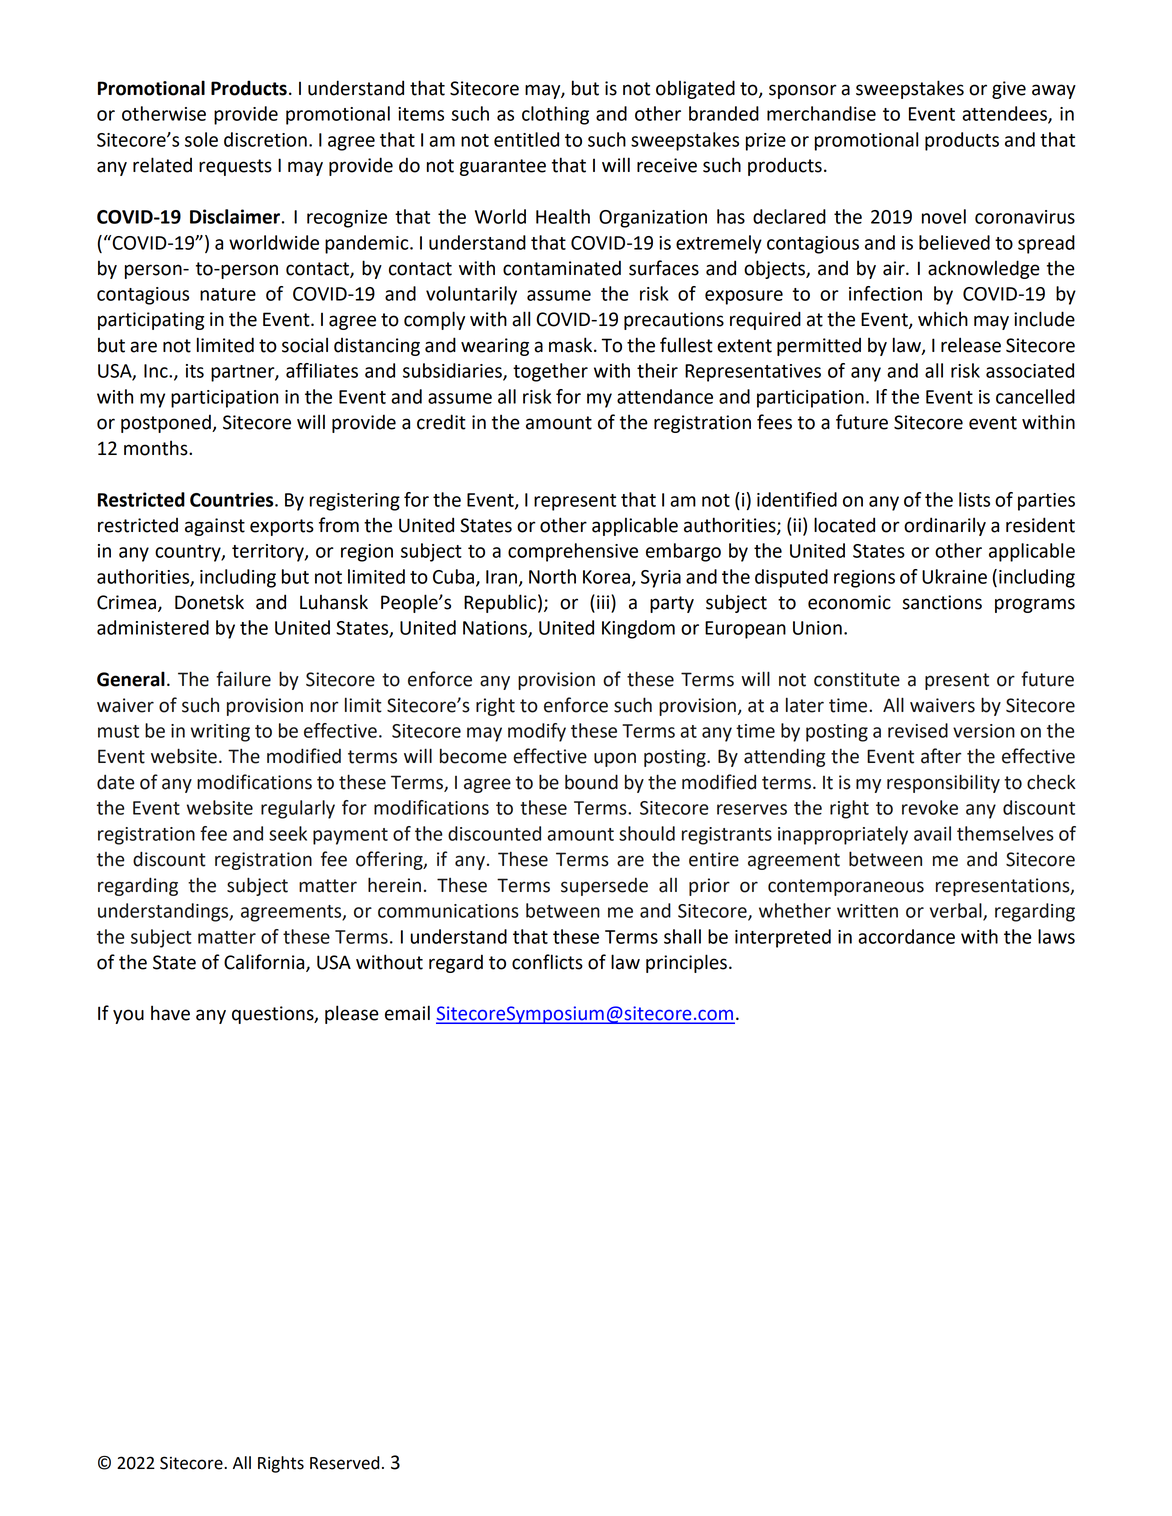 The image size is (1172, 1516). What do you see at coordinates (604, 601) in the screenshot?
I see `iii` at bounding box center [604, 601].
